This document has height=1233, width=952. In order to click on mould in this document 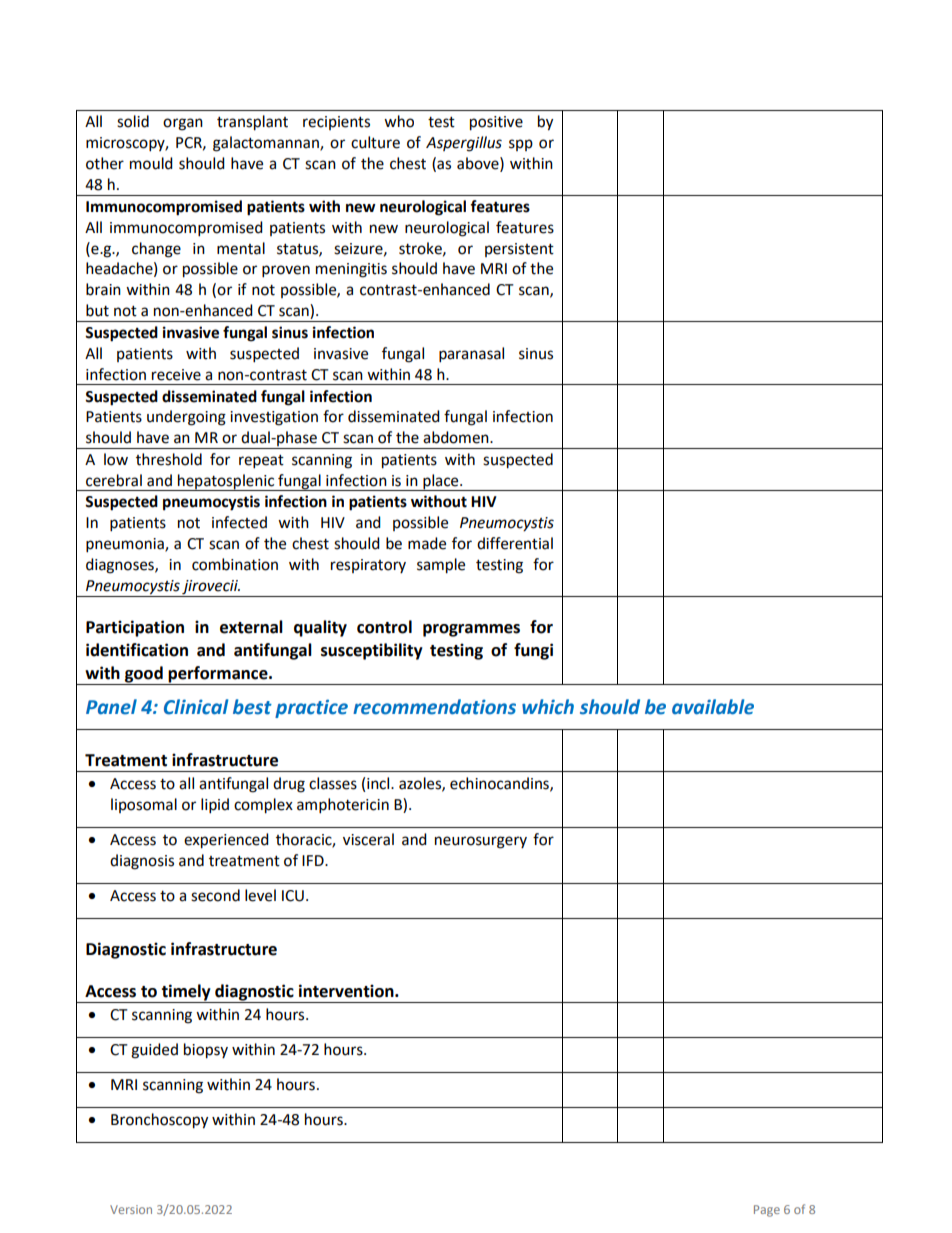, I will do `click(151, 163)`.
